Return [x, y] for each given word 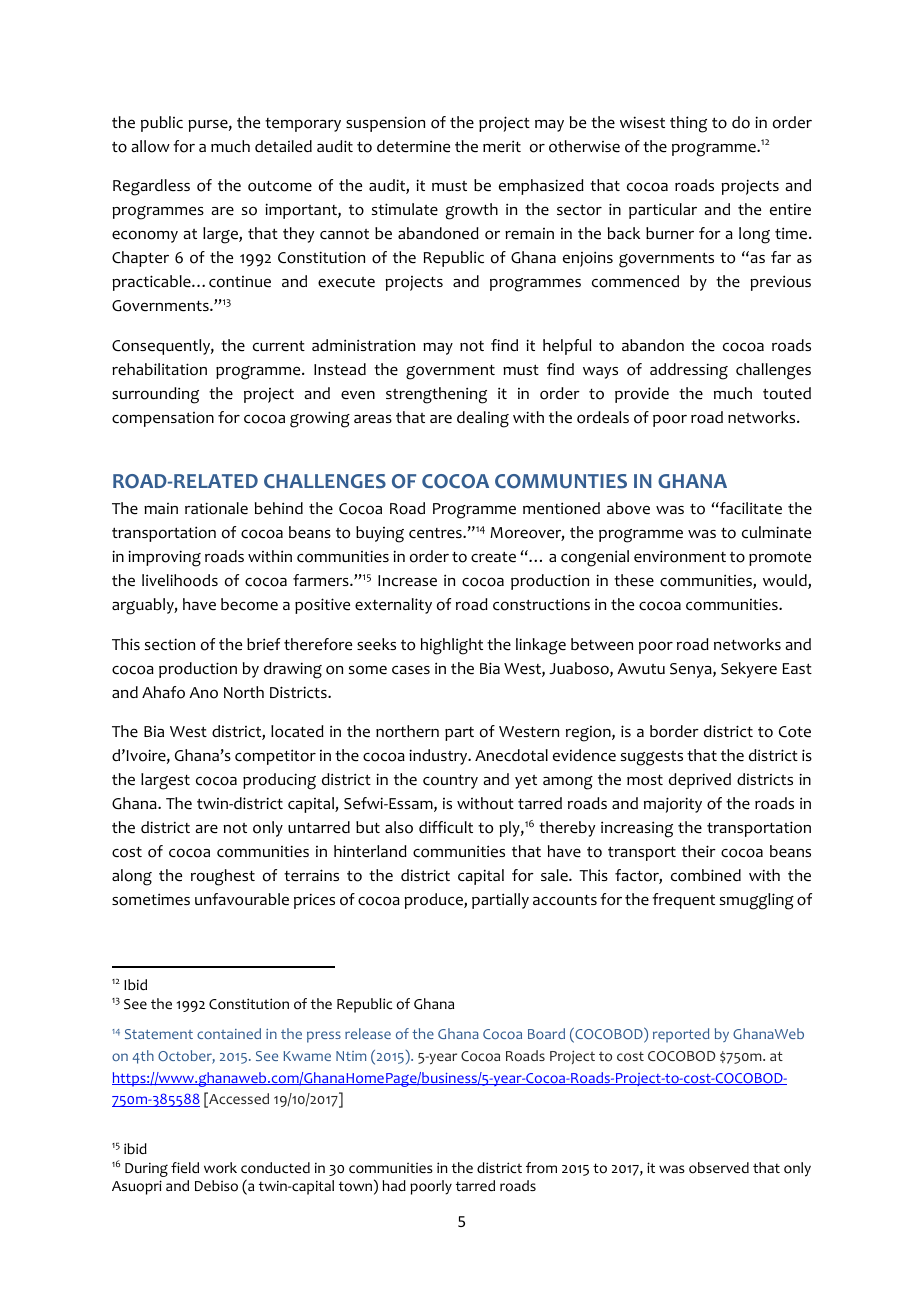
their [699, 851]
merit [502, 146]
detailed [283, 146]
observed [719, 1168]
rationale [216, 508]
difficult [446, 827]
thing [688, 124]
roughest [223, 877]
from [541, 1168]
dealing [483, 419]
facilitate [750, 508]
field [185, 1168]
